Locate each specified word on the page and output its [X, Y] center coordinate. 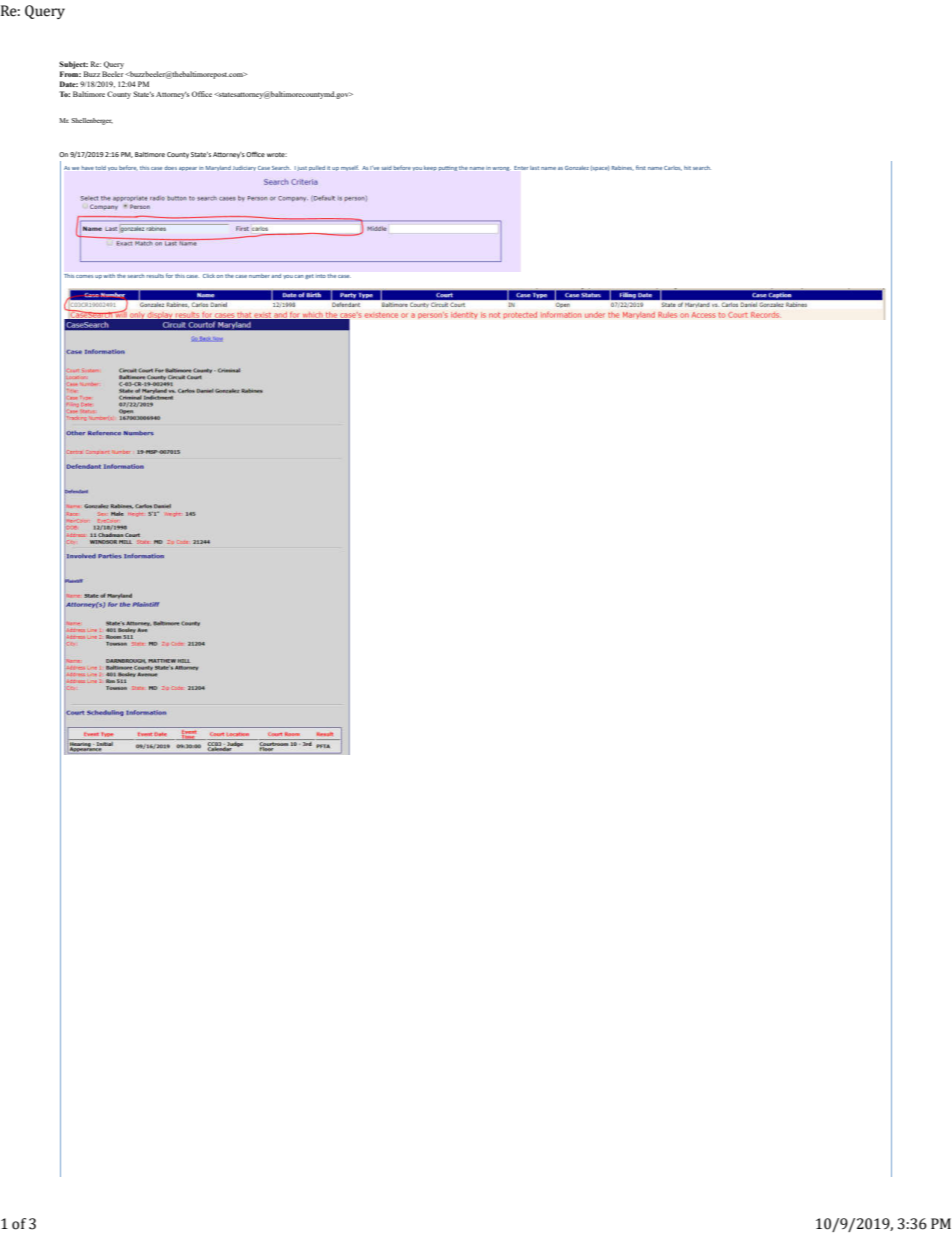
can [298, 276]
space [600, 168]
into [321, 276]
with [109, 276]
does [170, 168]
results [155, 276]
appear [188, 169]
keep [430, 168]
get [309, 276]
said [387, 168]
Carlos [673, 168]
